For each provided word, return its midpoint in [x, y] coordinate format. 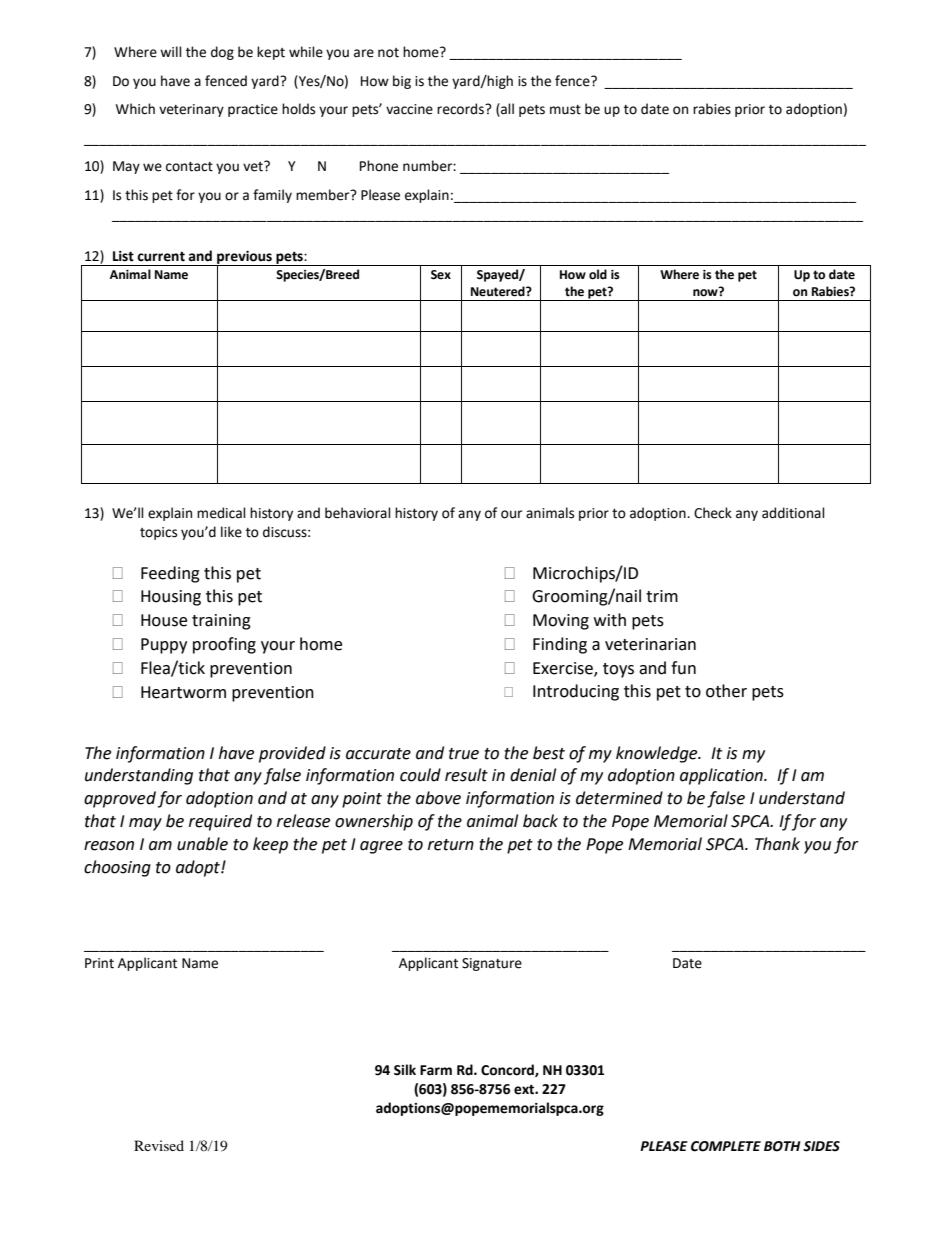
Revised [159, 1145]
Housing [171, 598]
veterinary [191, 110]
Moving [561, 622]
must [565, 110]
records [461, 109]
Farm [436, 1070]
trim [662, 596]
